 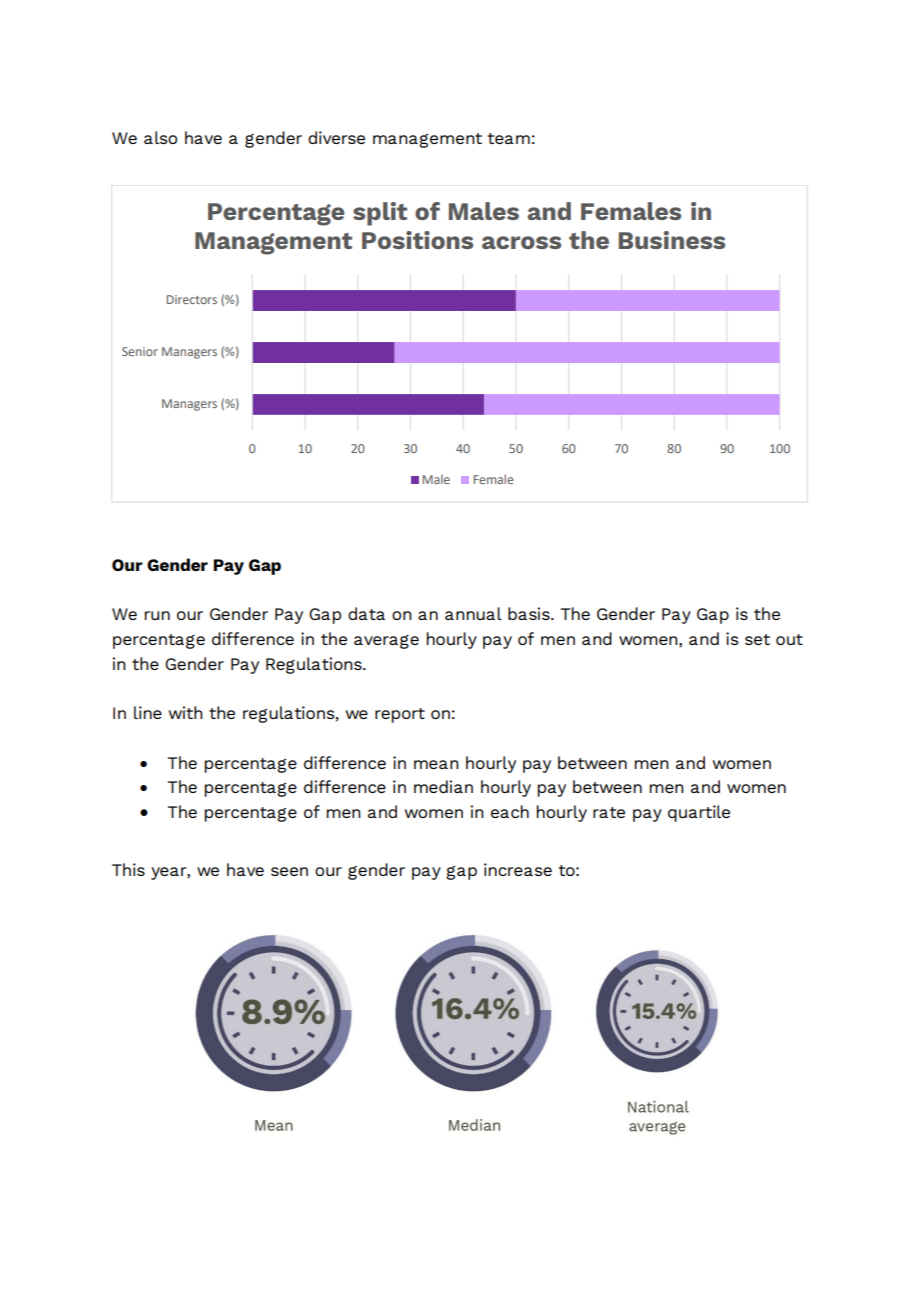 I want to click on set, so click(x=757, y=639).
